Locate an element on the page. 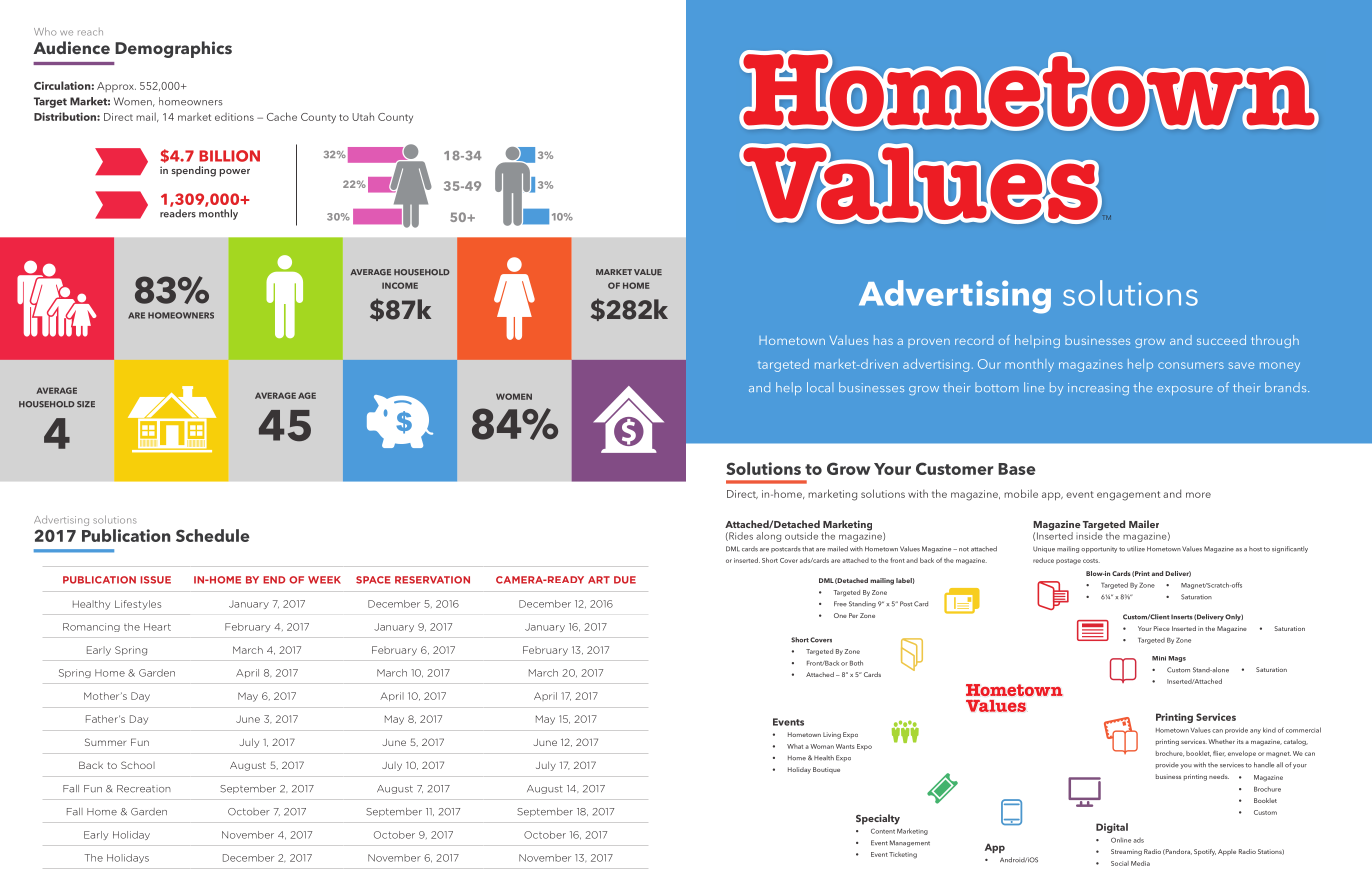 The width and height of the document is (1372, 887). SIZE is located at coordinates (86, 404).
